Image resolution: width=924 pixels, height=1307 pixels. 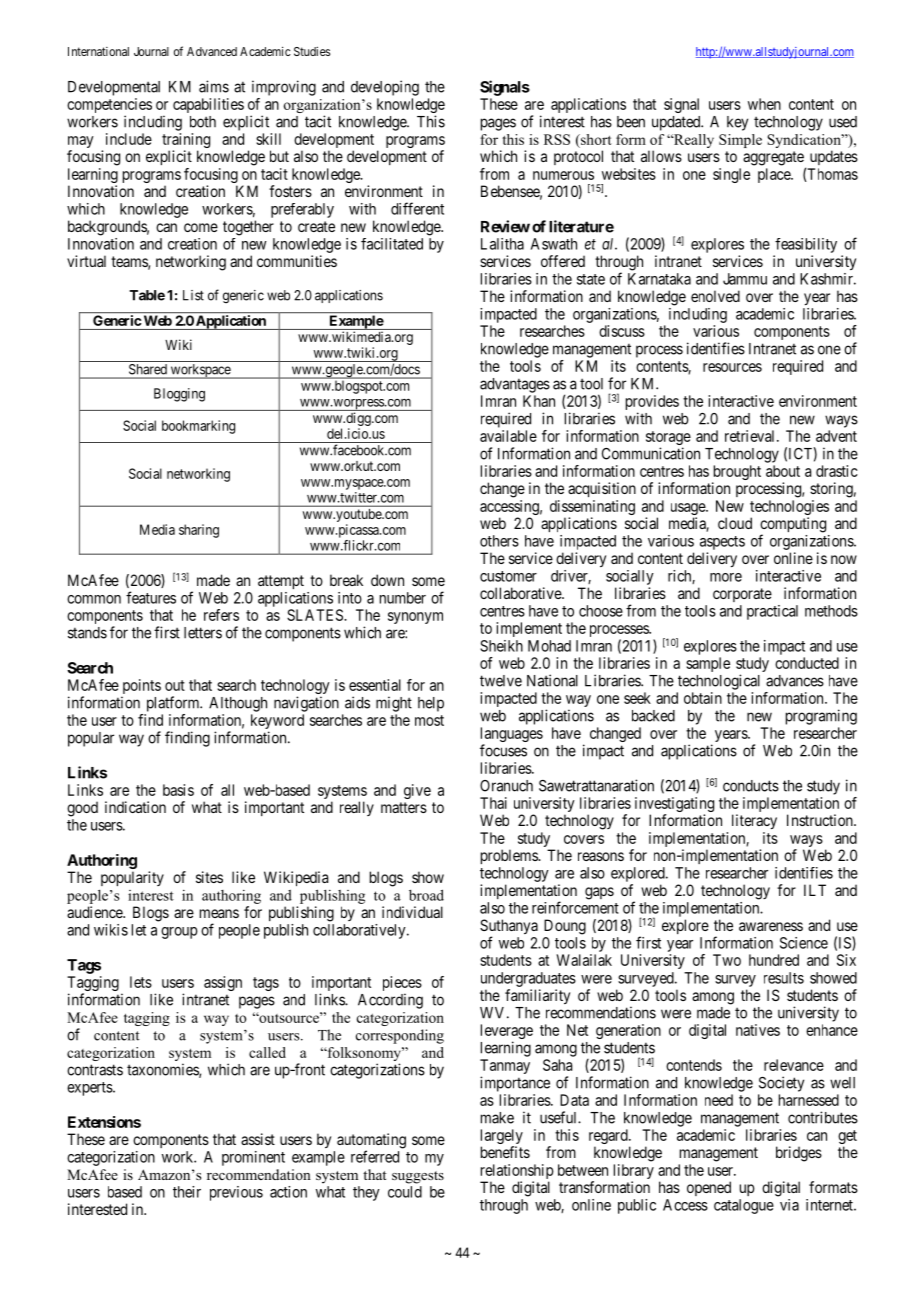 I want to click on suggests, so click(x=418, y=1177).
